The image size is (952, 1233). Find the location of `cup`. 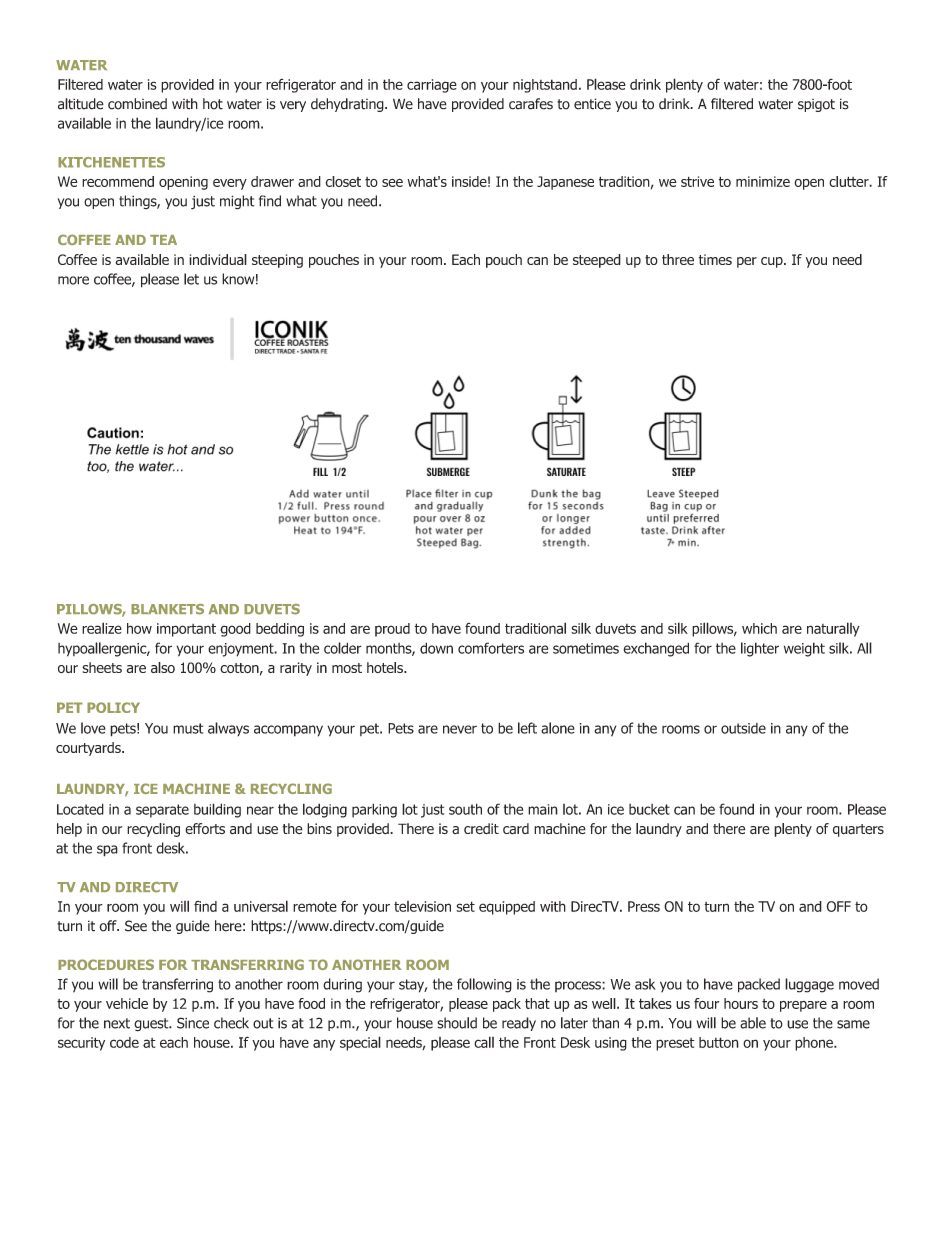

cup is located at coordinates (773, 262).
